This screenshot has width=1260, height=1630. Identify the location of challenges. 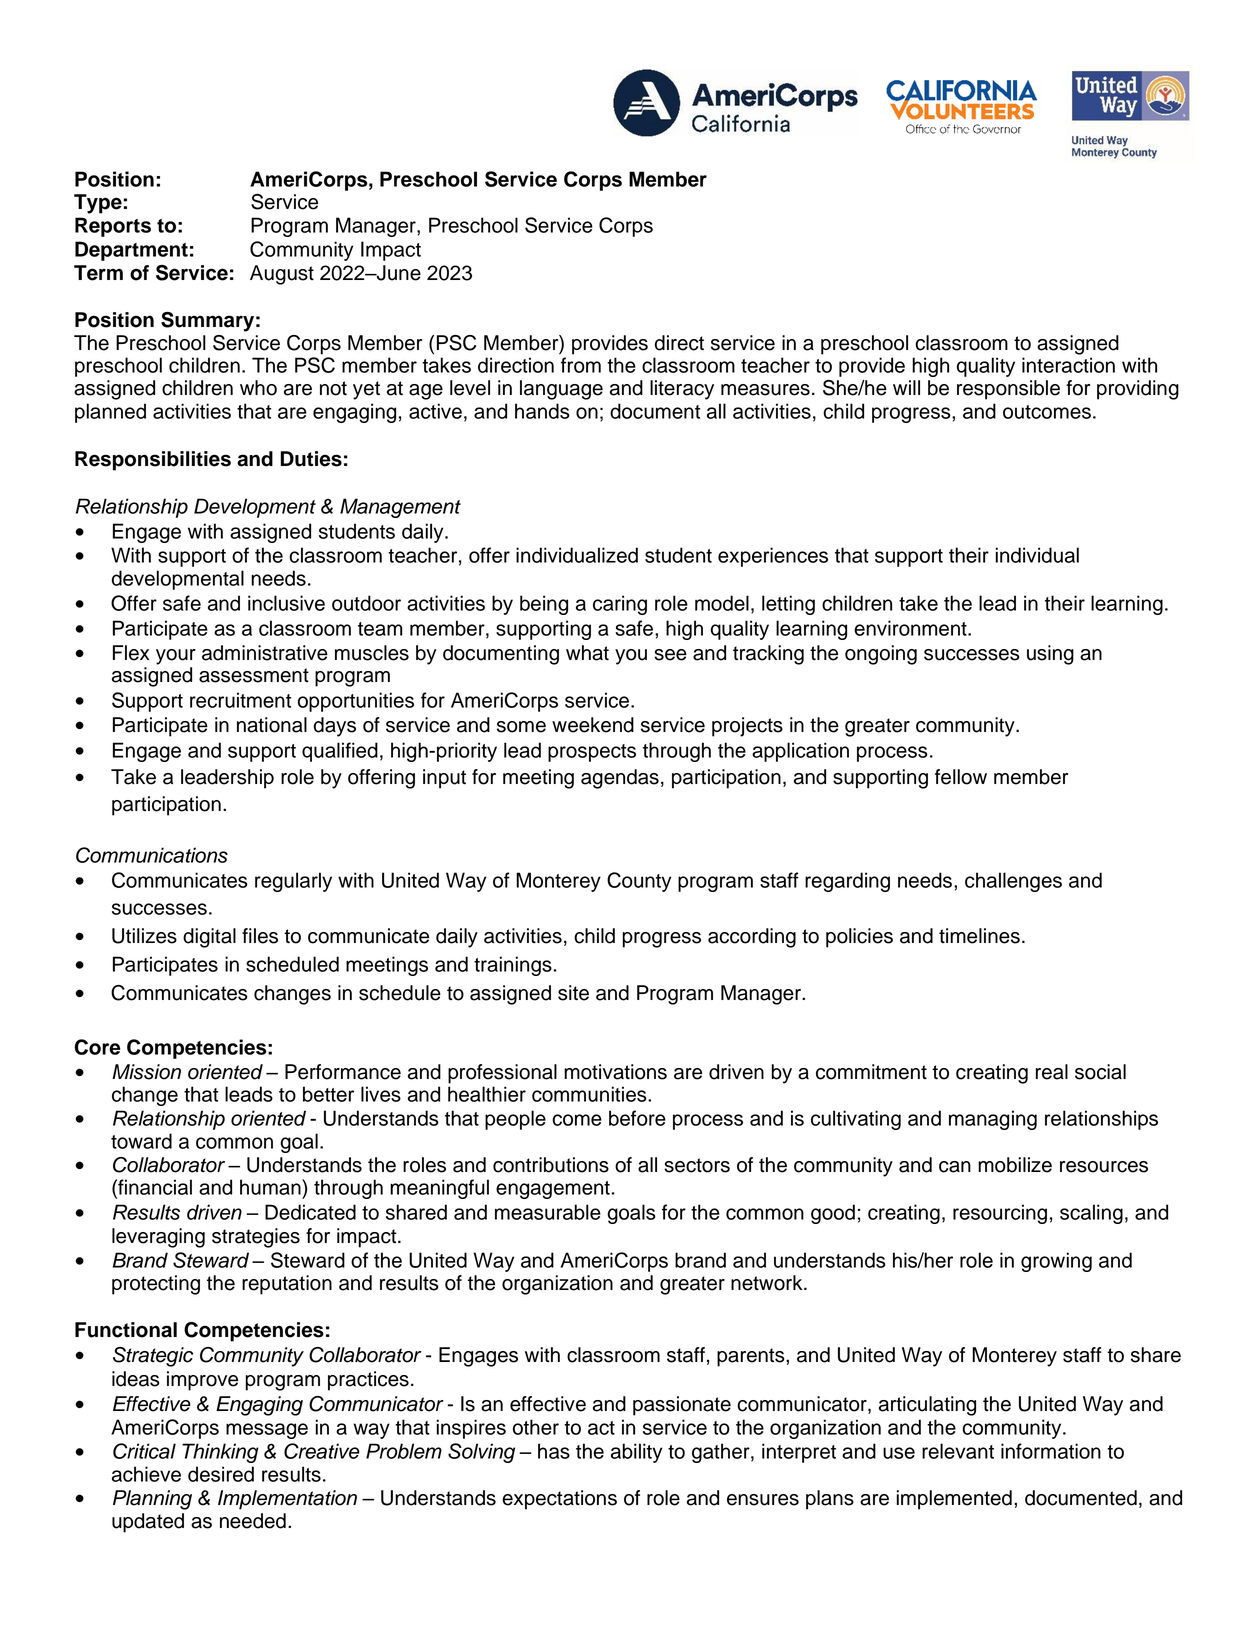
(1013, 882).
